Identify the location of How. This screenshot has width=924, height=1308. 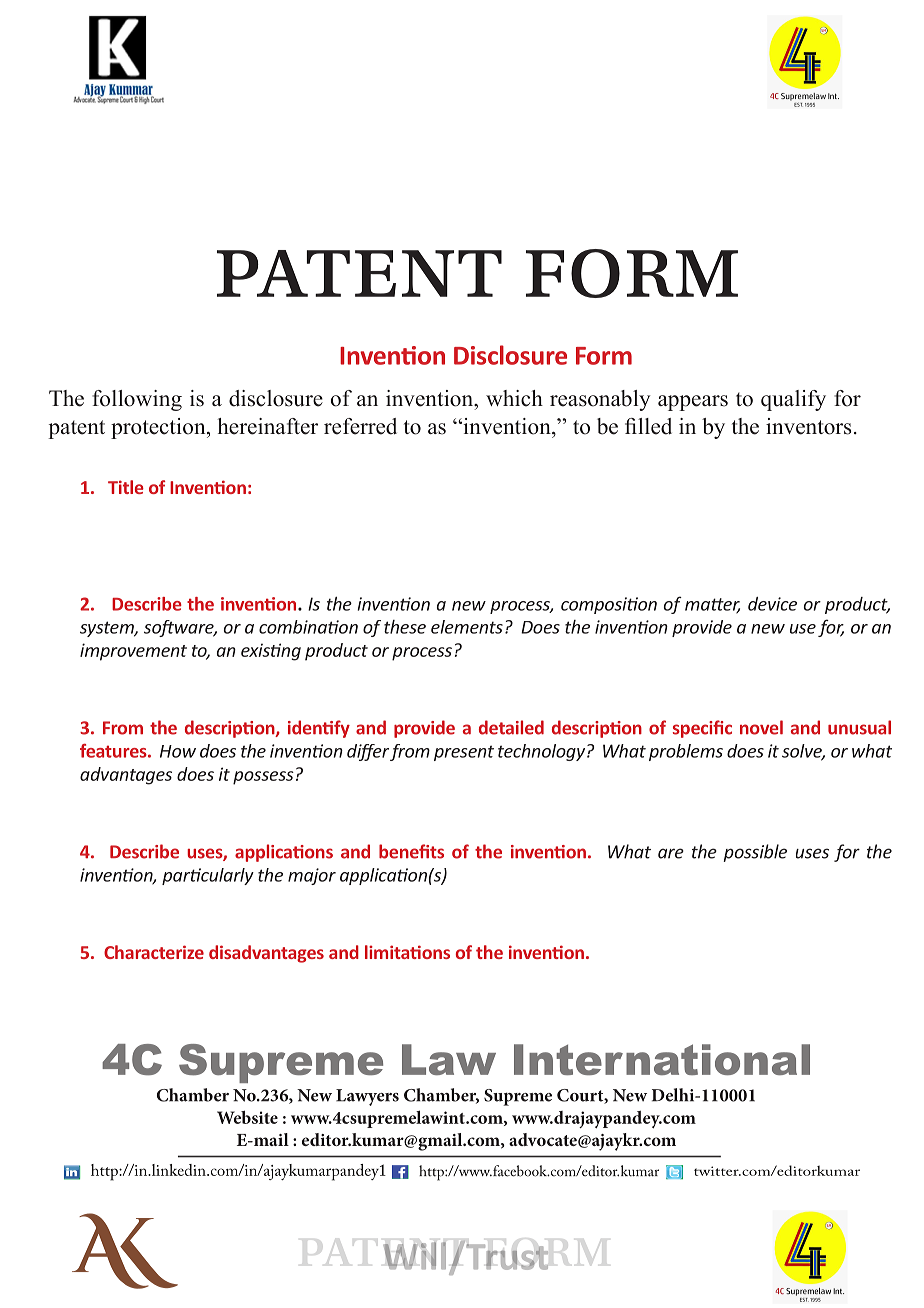
(178, 751).
